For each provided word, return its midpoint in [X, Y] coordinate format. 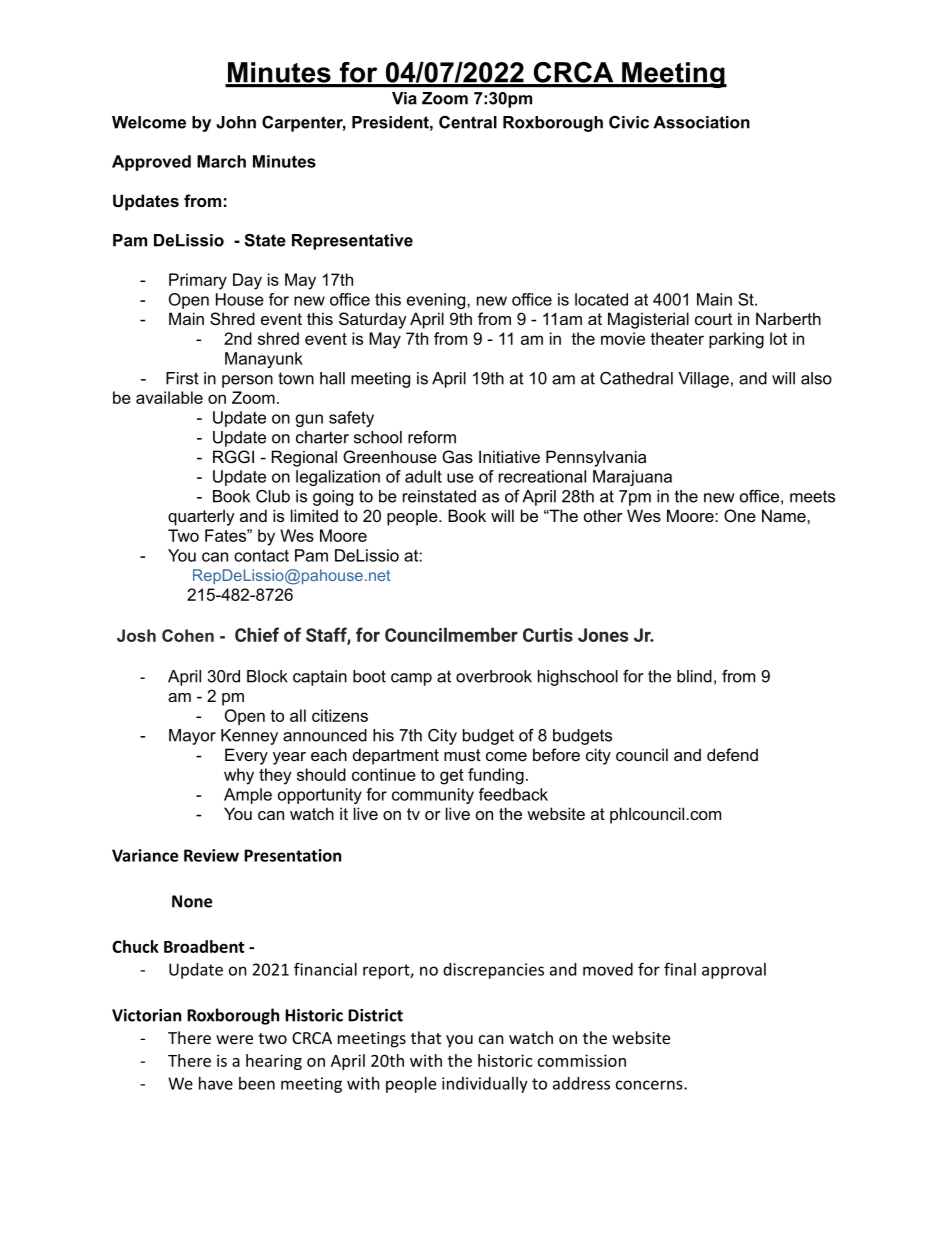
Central [468, 122]
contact [261, 556]
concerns [650, 1085]
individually [485, 1085]
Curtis [548, 635]
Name [785, 515]
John [236, 122]
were [234, 1039]
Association [701, 122]
